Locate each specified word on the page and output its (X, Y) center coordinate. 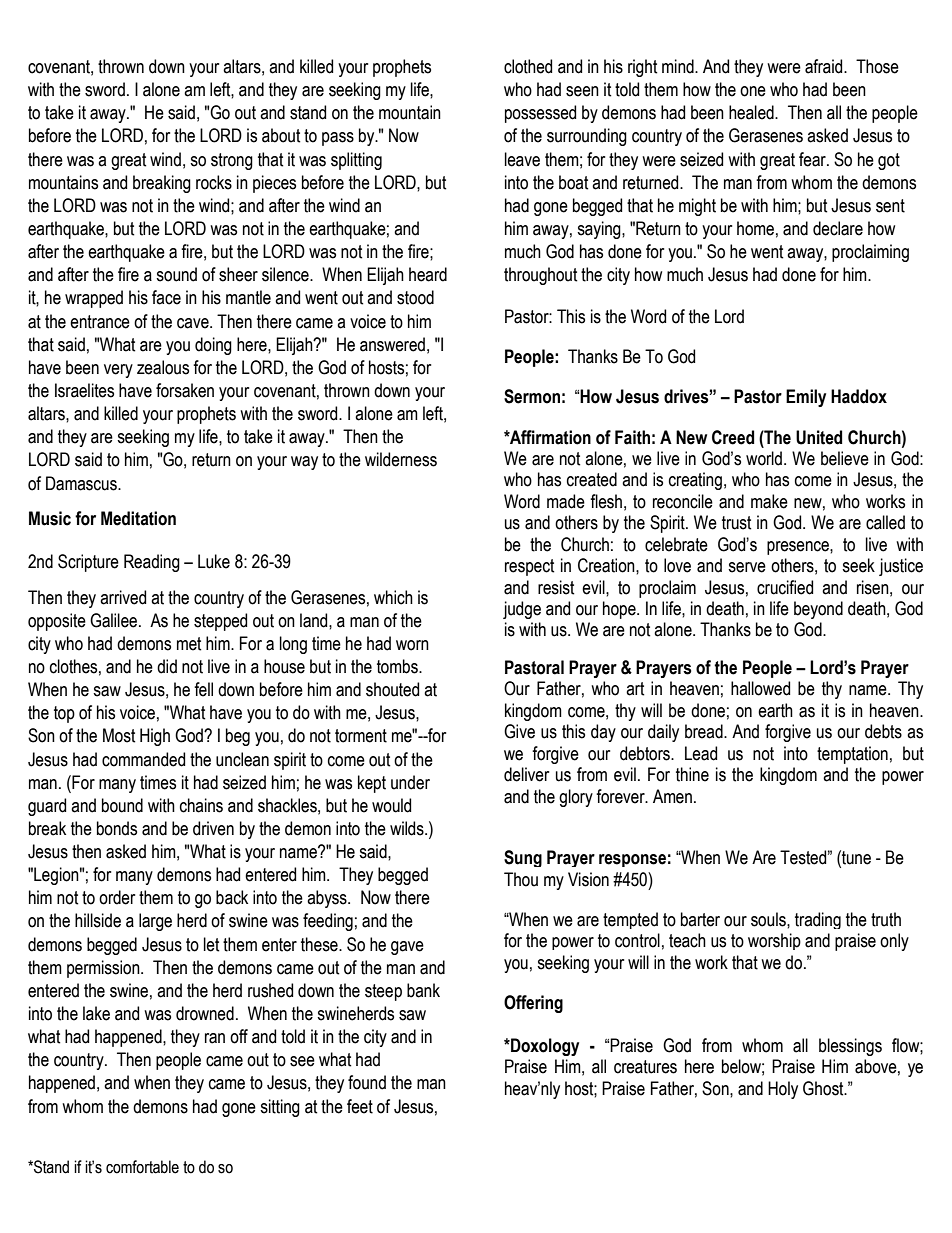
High (155, 737)
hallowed (760, 688)
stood (415, 297)
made (566, 501)
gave (407, 948)
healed (752, 112)
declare (838, 228)
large (155, 922)
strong (232, 161)
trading (818, 920)
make (769, 501)
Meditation (138, 518)
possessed (540, 114)
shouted (392, 689)
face (166, 297)
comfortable (142, 1167)
